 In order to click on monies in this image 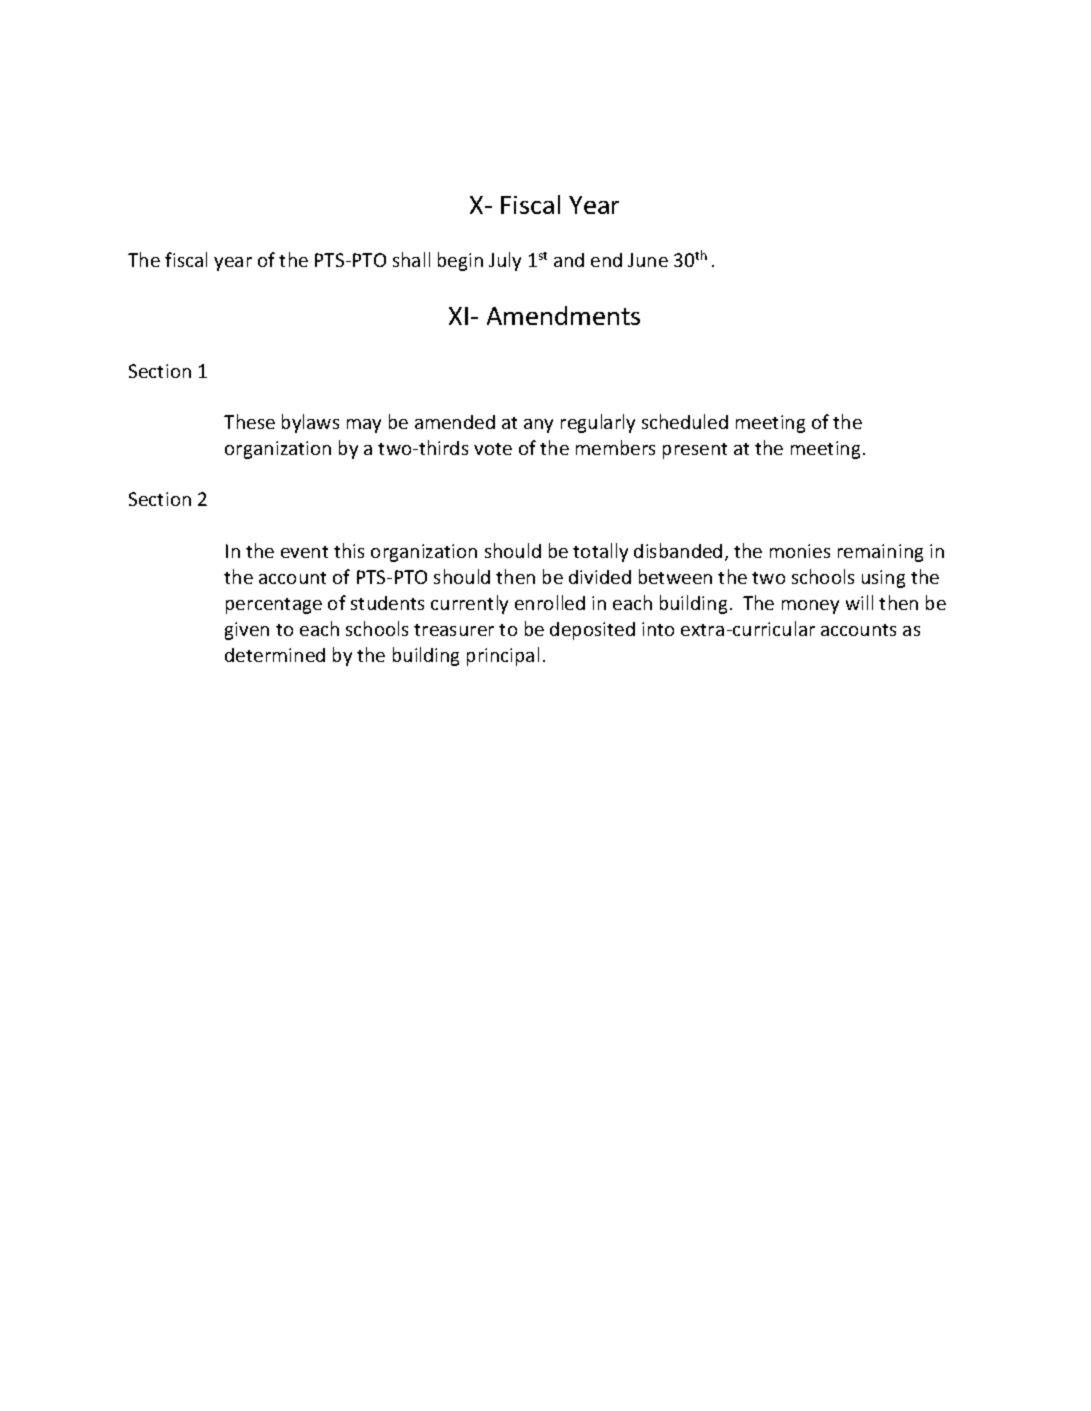, I will do `click(800, 551)`.
